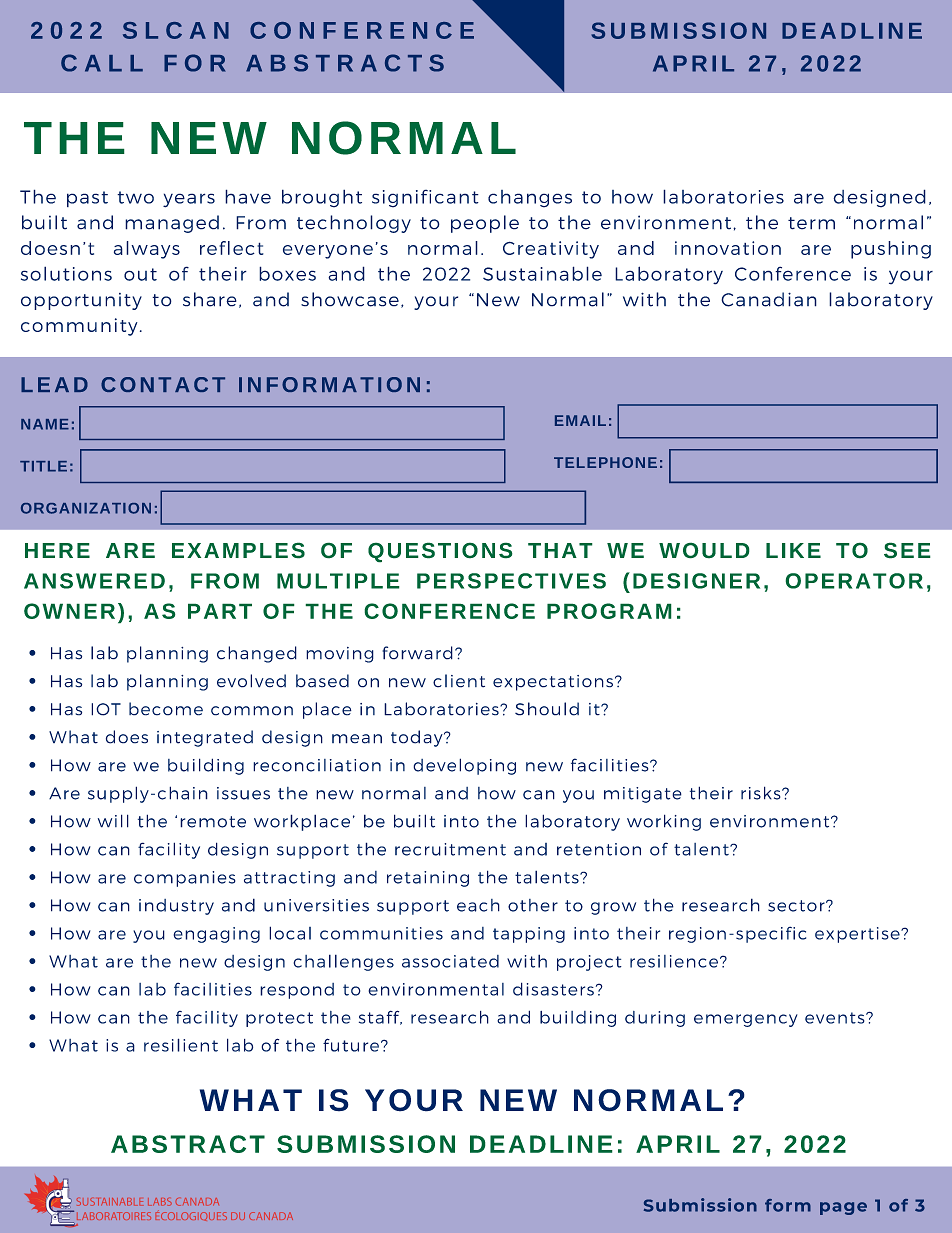 The width and height of the screenshot is (952, 1233). I want to click on become, so click(166, 709).
